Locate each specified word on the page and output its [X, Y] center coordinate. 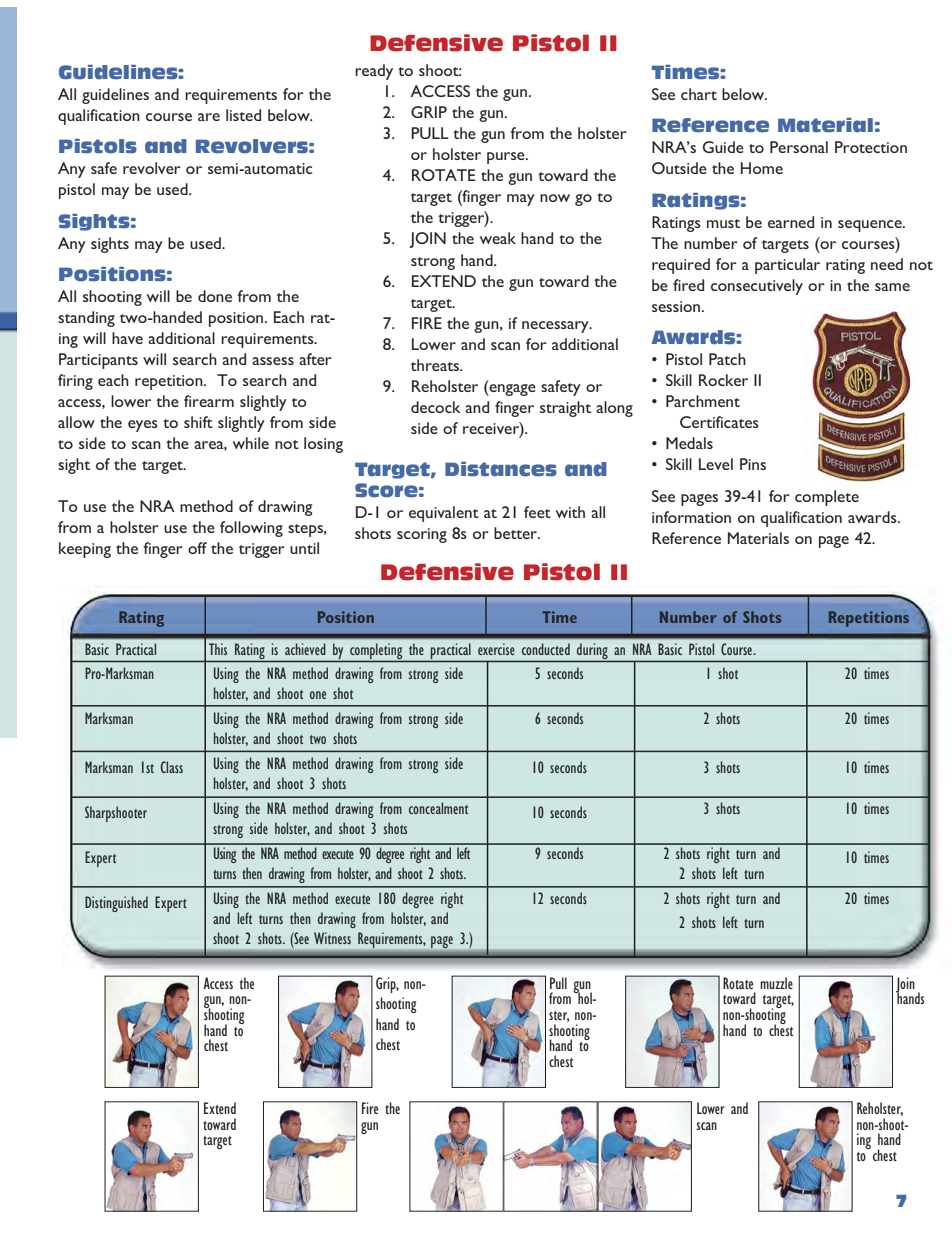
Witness [332, 938]
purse [507, 158]
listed [243, 115]
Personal [799, 147]
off [197, 548]
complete [827, 498]
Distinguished [116, 904]
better [517, 533]
